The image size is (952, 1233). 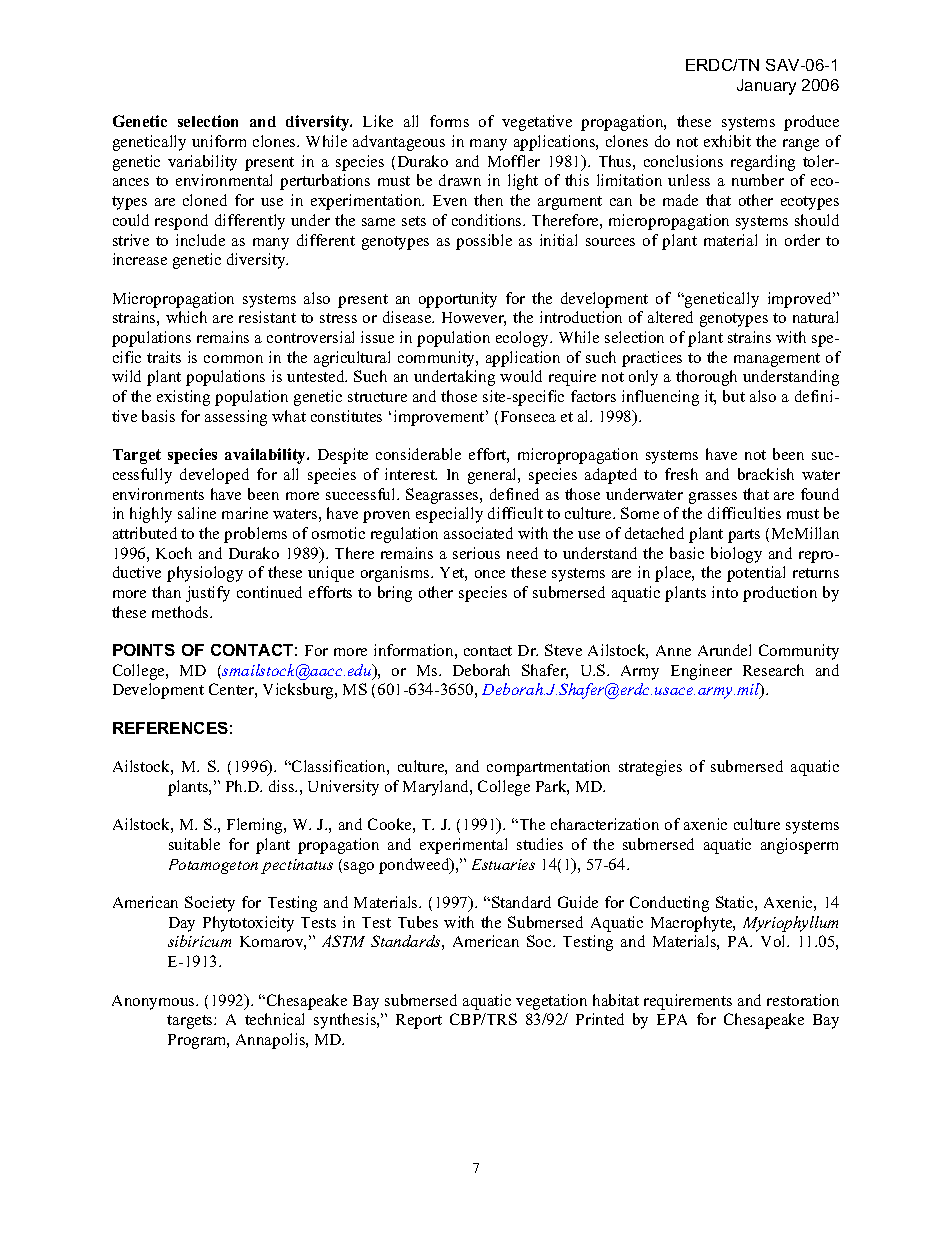 What do you see at coordinates (419, 1021) in the screenshot?
I see `Report` at bounding box center [419, 1021].
